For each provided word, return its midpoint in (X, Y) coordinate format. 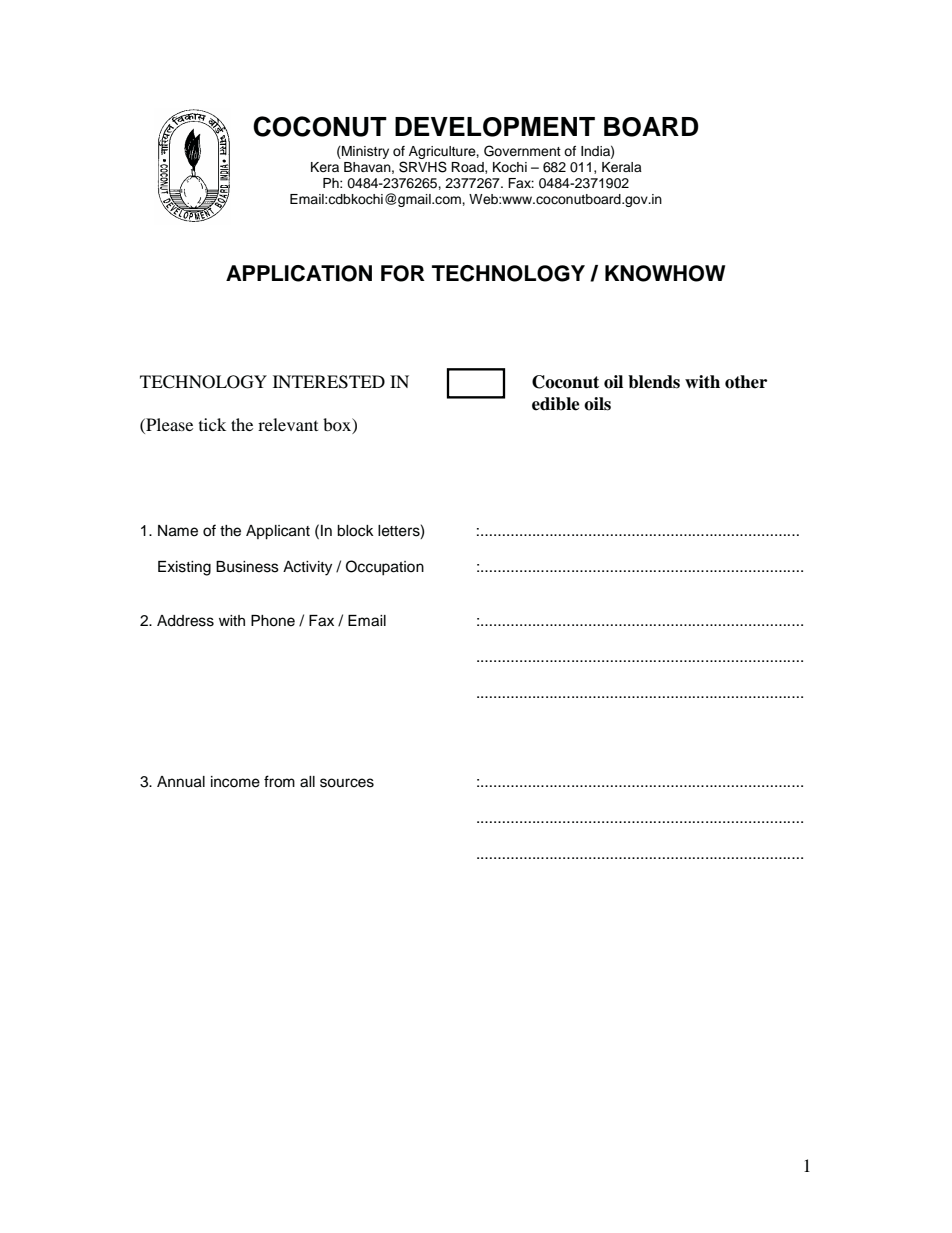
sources (347, 783)
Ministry (364, 152)
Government (522, 151)
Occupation (385, 568)
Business (247, 567)
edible (556, 404)
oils (597, 404)
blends (654, 382)
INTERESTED (329, 382)
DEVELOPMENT (495, 127)
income (235, 782)
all (307, 782)
